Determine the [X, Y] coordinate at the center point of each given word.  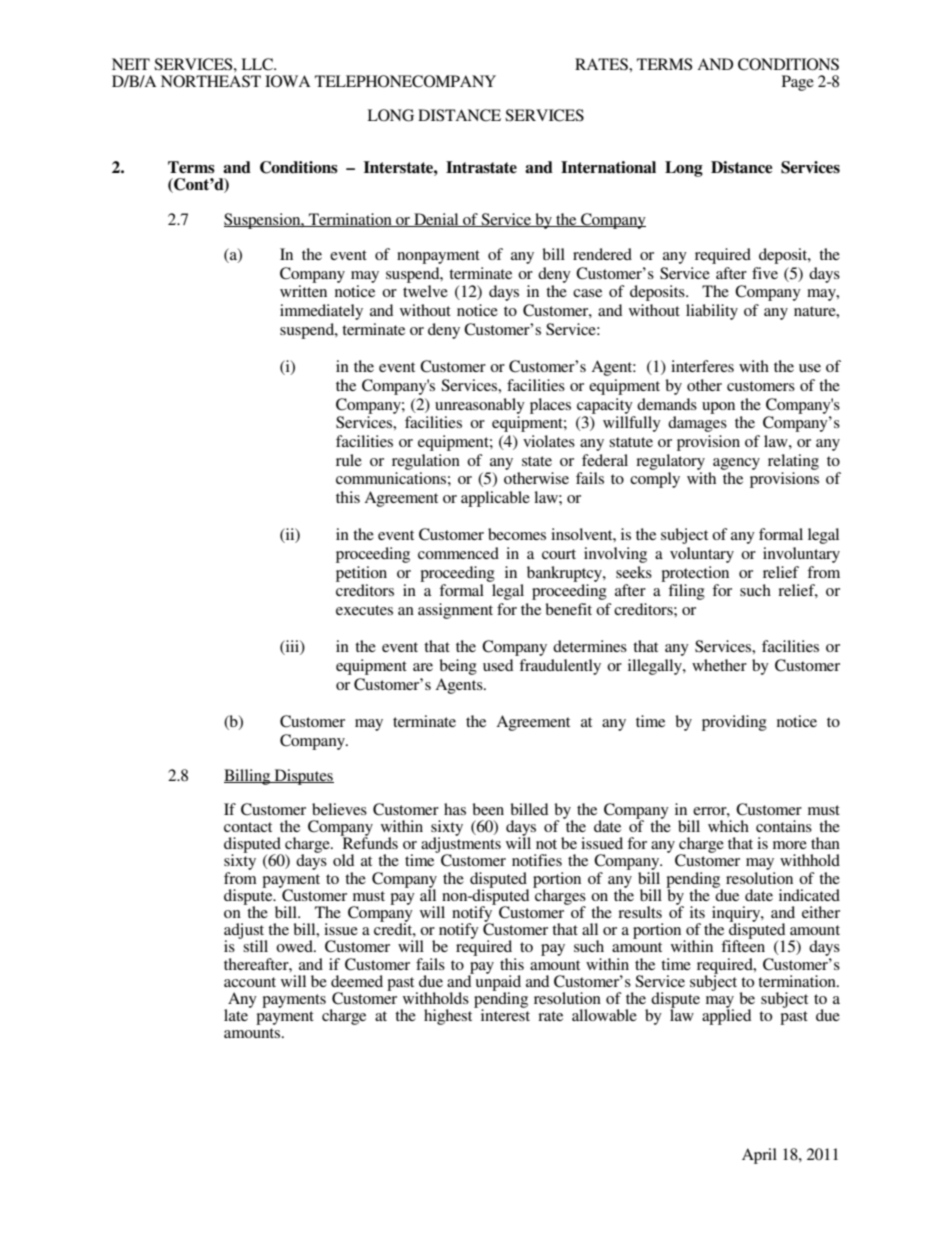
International [608, 167]
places [550, 406]
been [488, 809]
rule [349, 460]
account [250, 982]
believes [339, 809]
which [728, 826]
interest [505, 1014]
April [759, 1156]
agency [736, 464]
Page [798, 83]
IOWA [288, 81]
